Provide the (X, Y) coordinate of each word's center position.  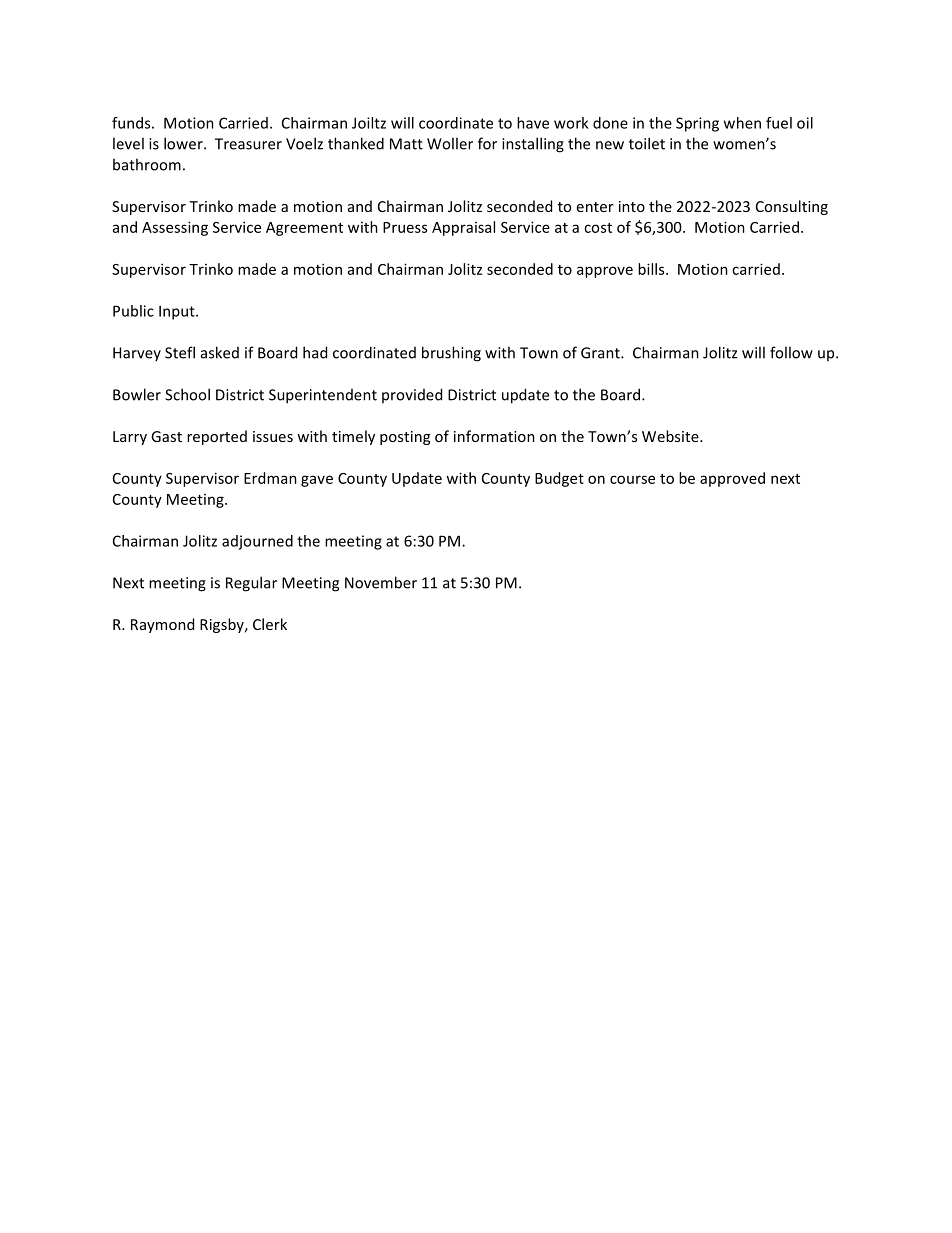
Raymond (162, 625)
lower (184, 143)
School (187, 394)
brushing (451, 354)
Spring (697, 124)
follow (791, 352)
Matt (406, 144)
